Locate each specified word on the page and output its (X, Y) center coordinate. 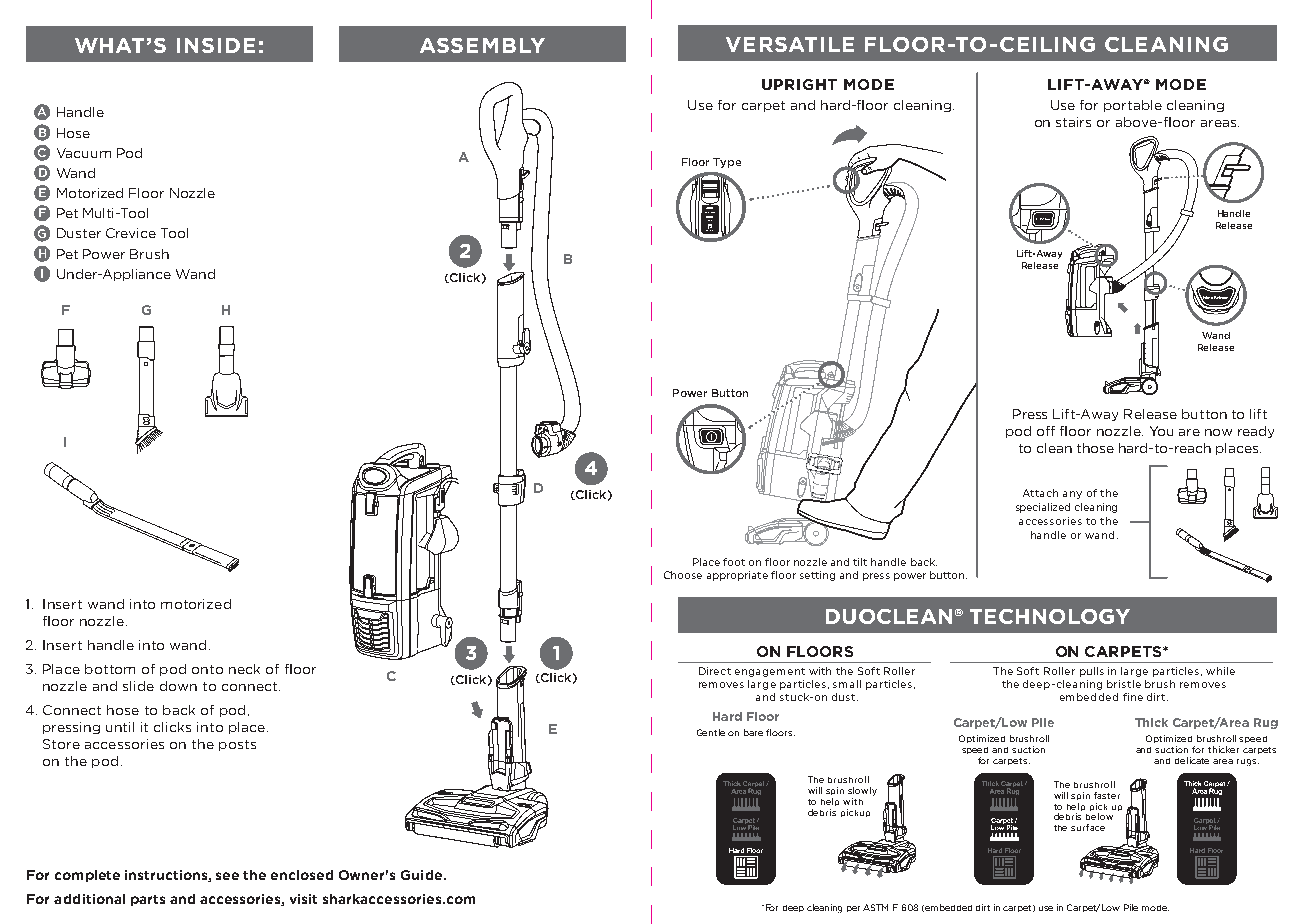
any (1072, 495)
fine (1133, 697)
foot (734, 562)
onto (207, 669)
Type (727, 163)
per (853, 909)
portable (1133, 106)
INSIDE (216, 45)
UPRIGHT (799, 84)
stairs (1073, 122)
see (227, 876)
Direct (715, 671)
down (178, 686)
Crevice (131, 233)
